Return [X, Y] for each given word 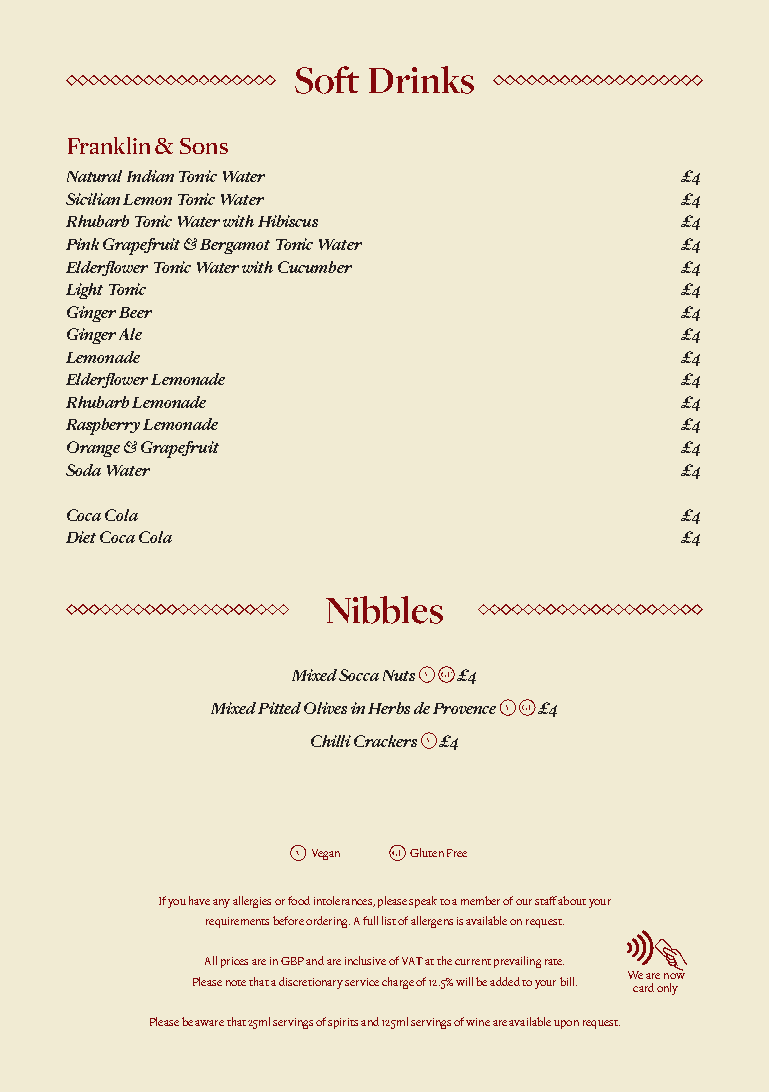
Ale [130, 334]
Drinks [421, 80]
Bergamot [235, 246]
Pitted [279, 708]
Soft [327, 80]
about [572, 900]
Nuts [399, 675]
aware [209, 1023]
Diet [81, 537]
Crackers [385, 741]
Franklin [109, 145]
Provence [464, 708]
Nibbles [384, 610]
